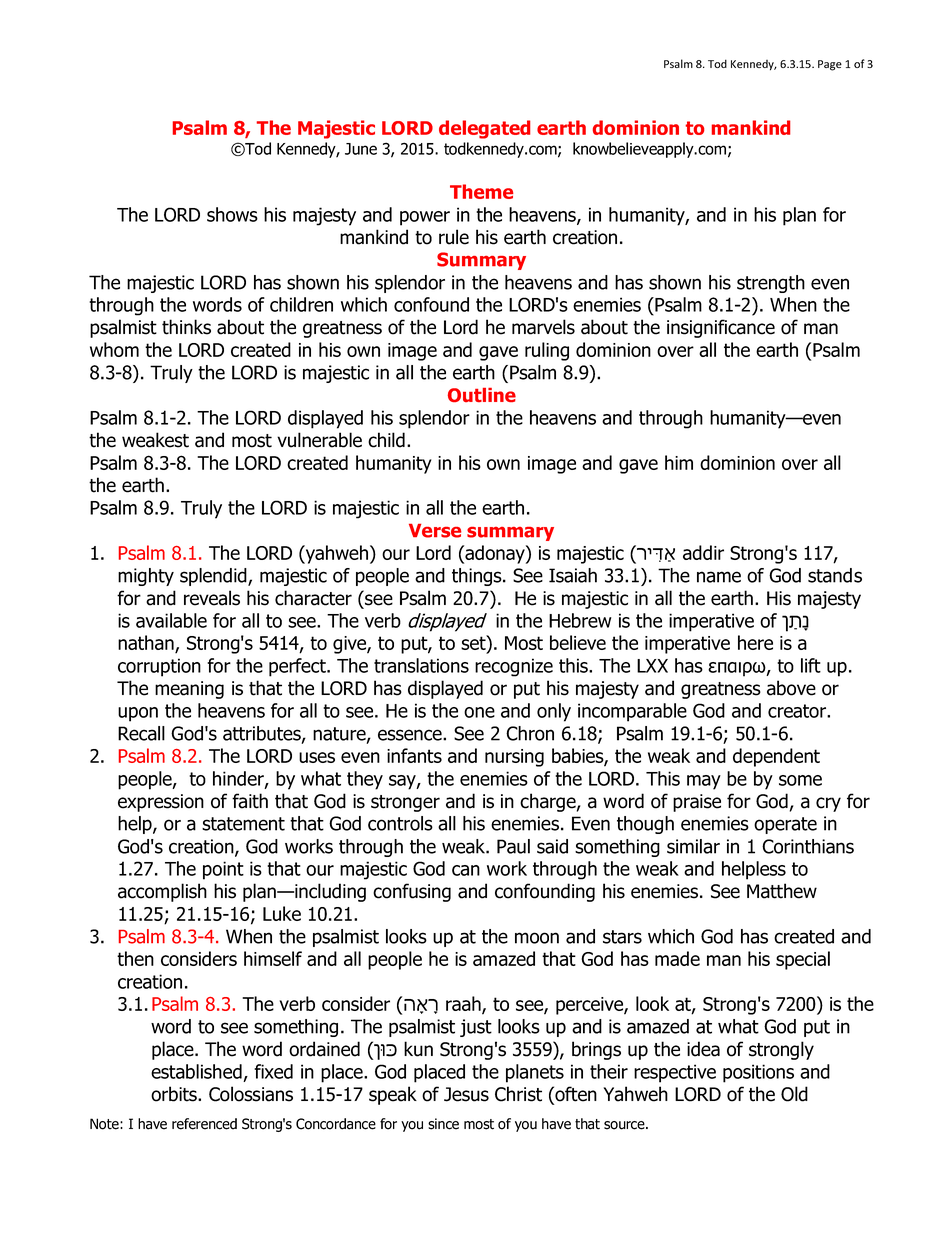  I want to click on insignificance, so click(721, 328).
